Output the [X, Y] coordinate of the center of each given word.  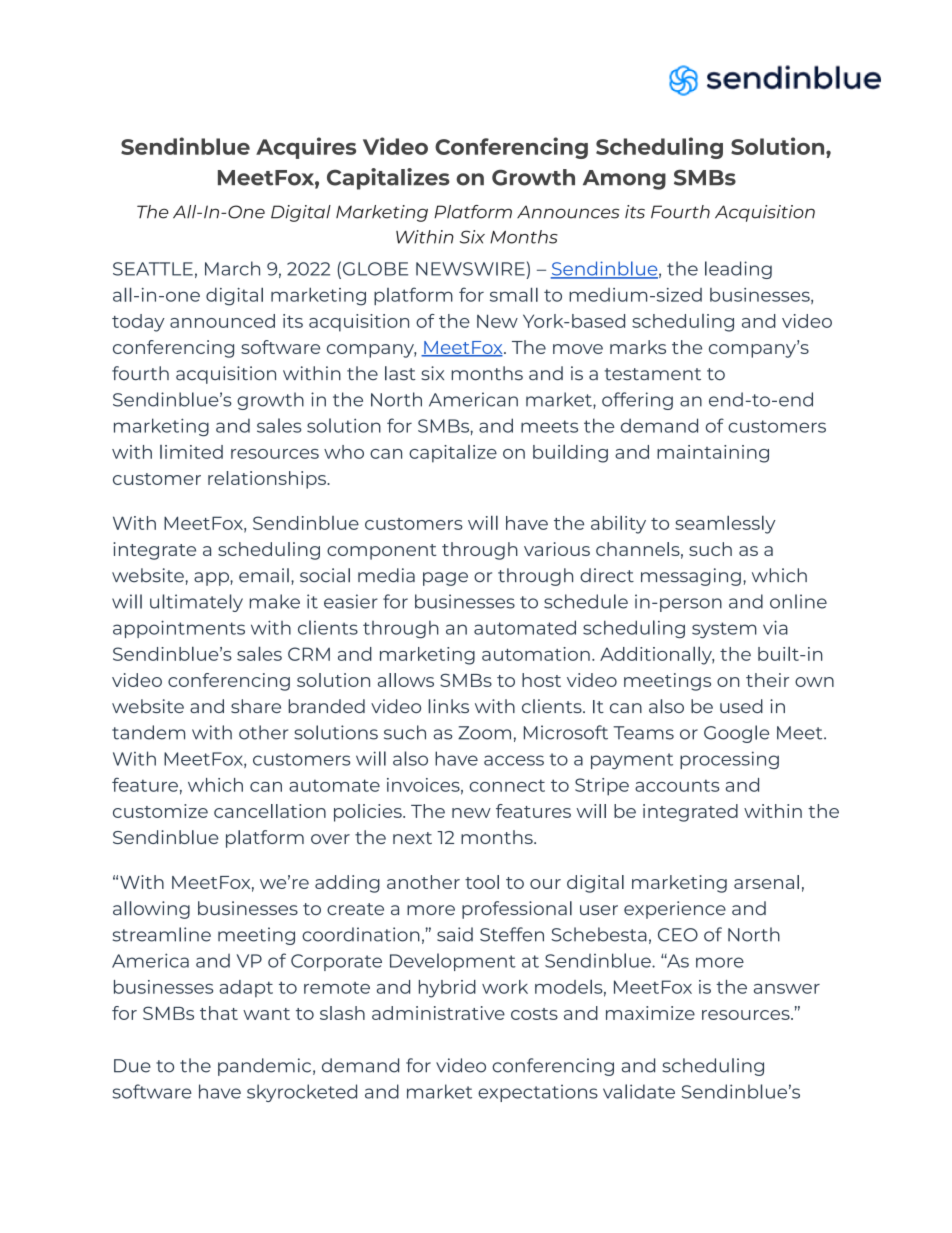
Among [624, 180]
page [445, 579]
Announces [568, 212]
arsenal [766, 882]
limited [191, 452]
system [724, 630]
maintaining [713, 454]
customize [160, 811]
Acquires [306, 148]
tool [482, 882]
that [219, 1013]
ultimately [196, 603]
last [400, 373]
